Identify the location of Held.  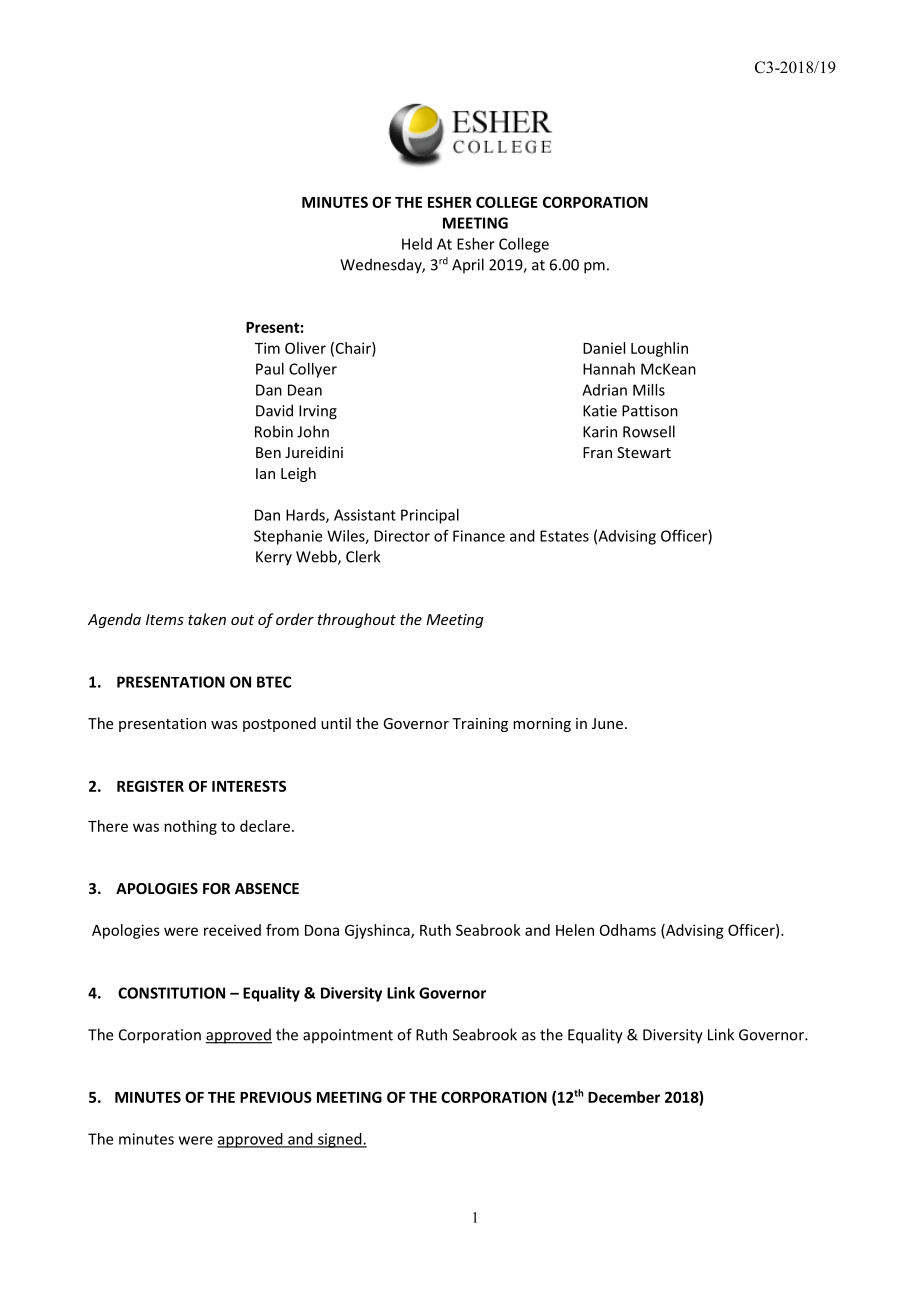
(417, 244).
